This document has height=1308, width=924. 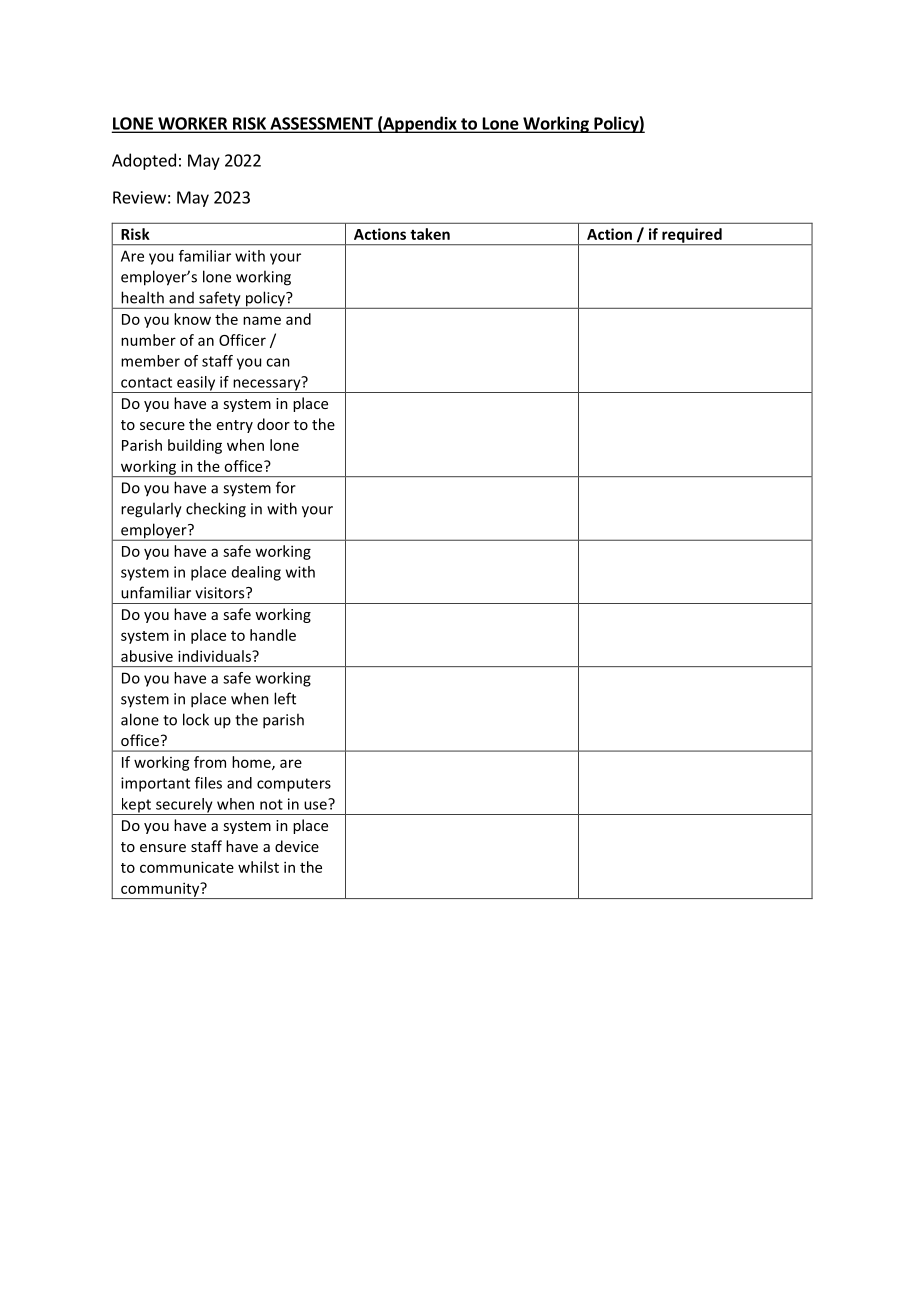 I want to click on handle, so click(x=273, y=635).
